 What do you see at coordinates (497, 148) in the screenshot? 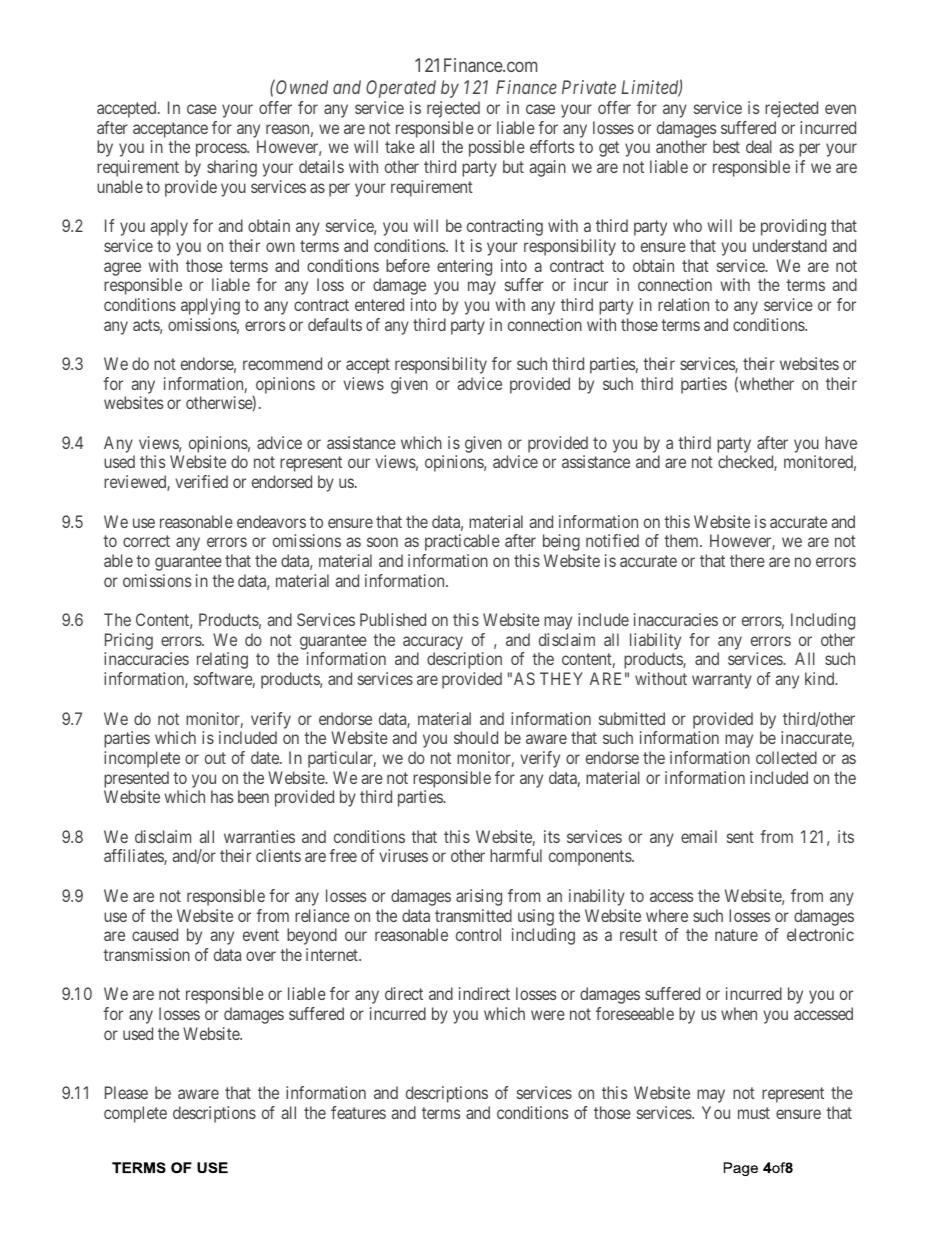
I see `possible` at bounding box center [497, 148].
